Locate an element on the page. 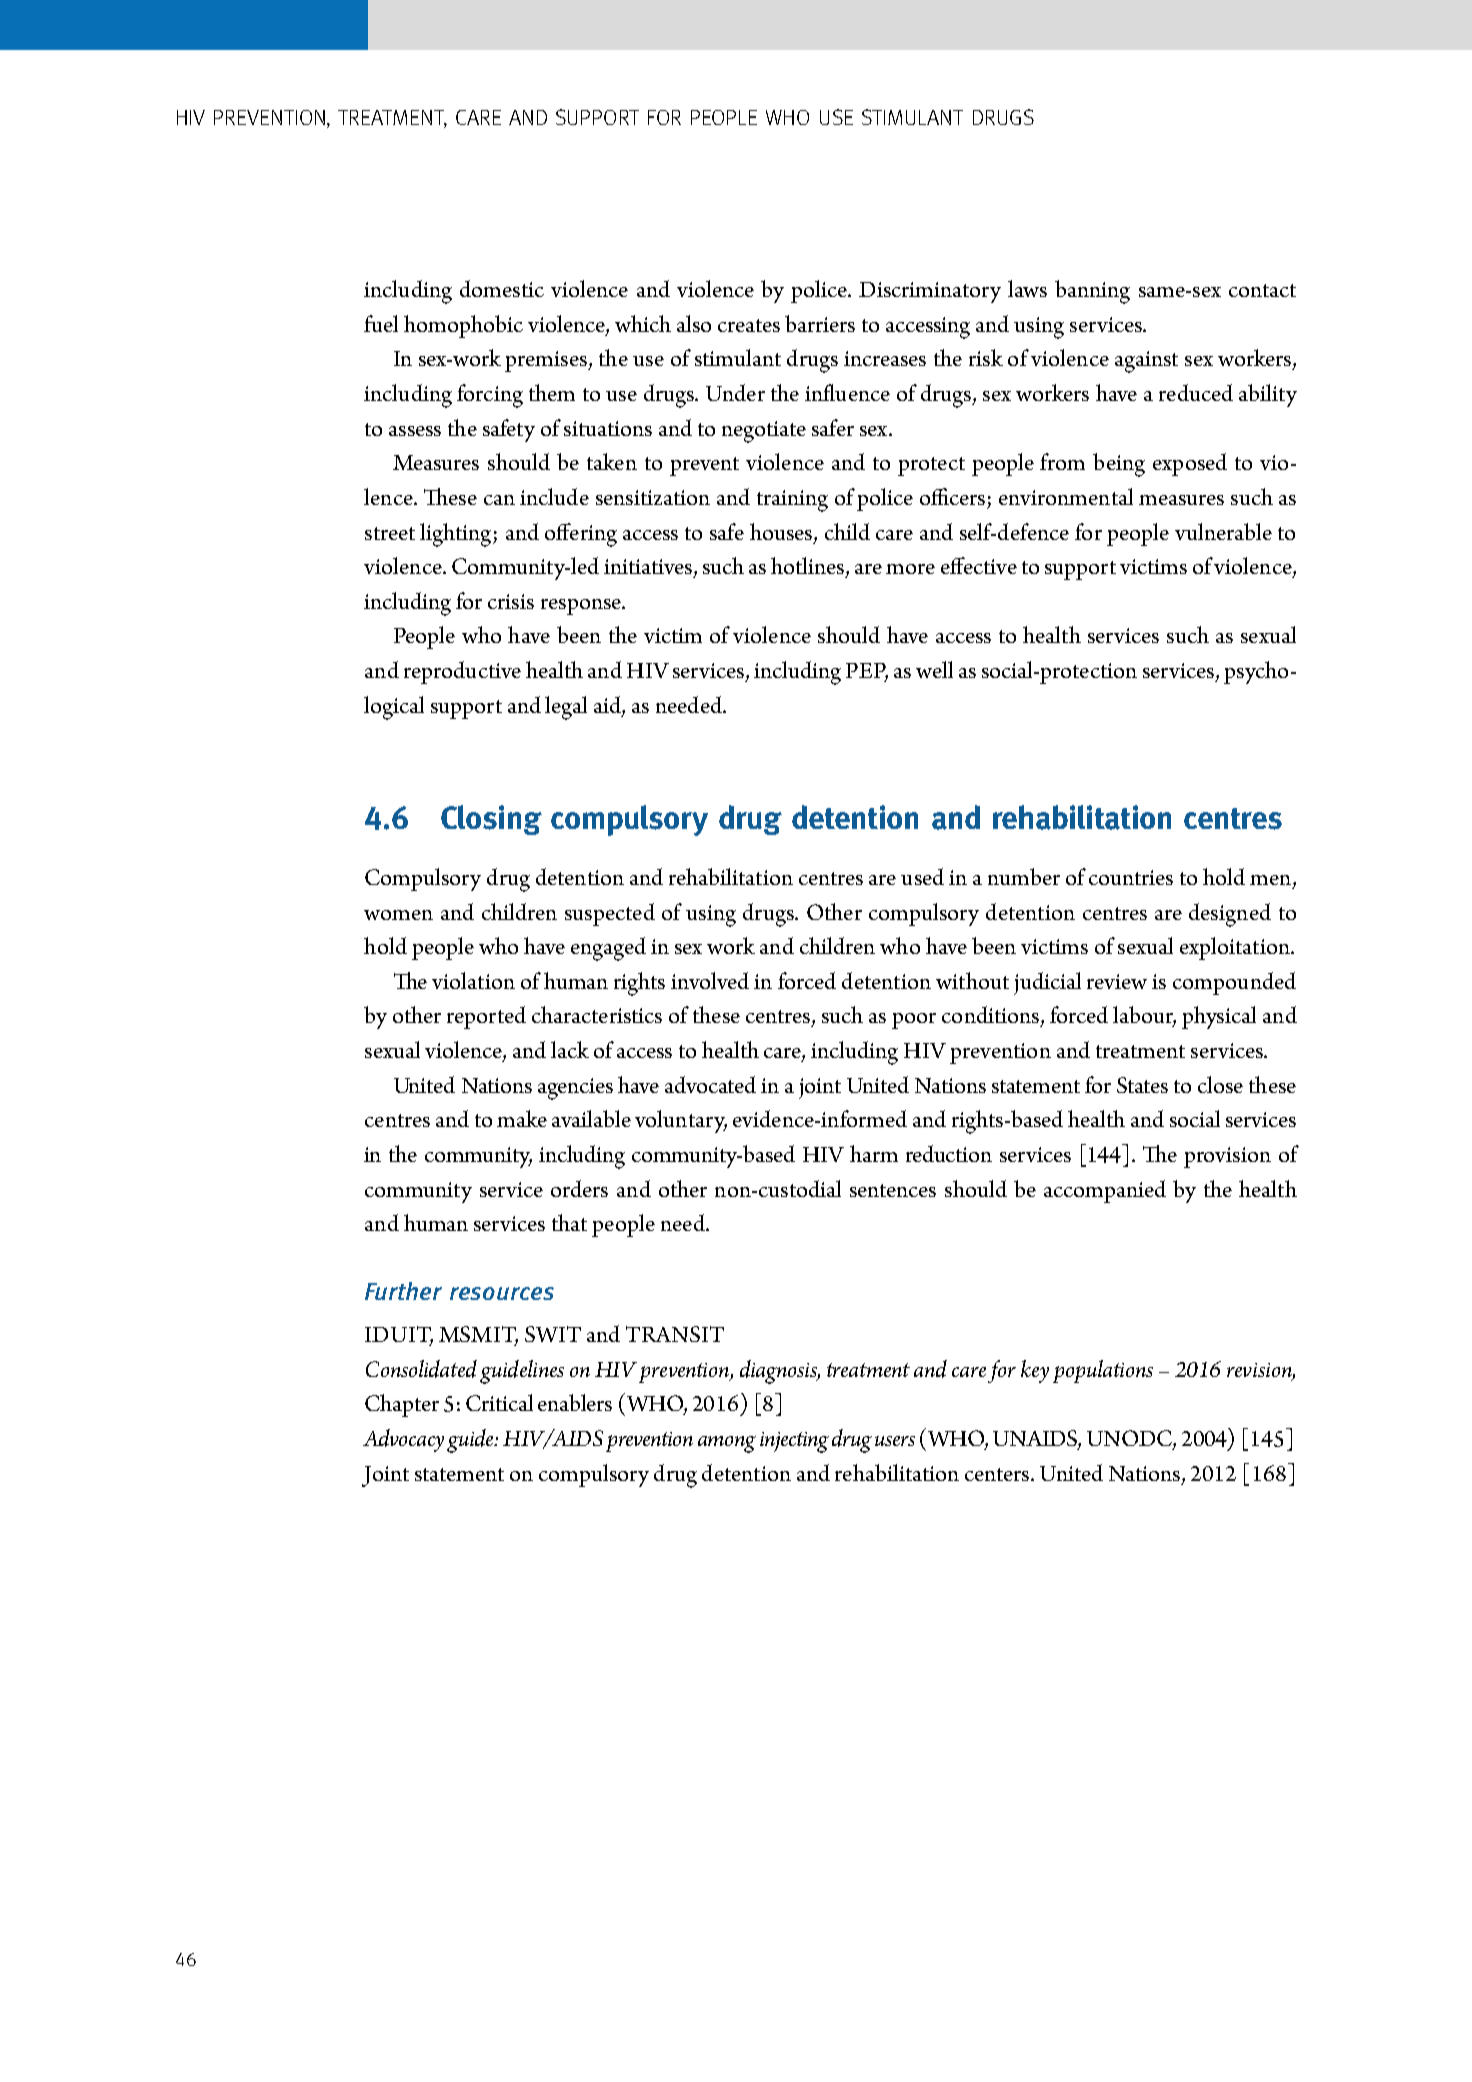  women is located at coordinates (398, 915).
